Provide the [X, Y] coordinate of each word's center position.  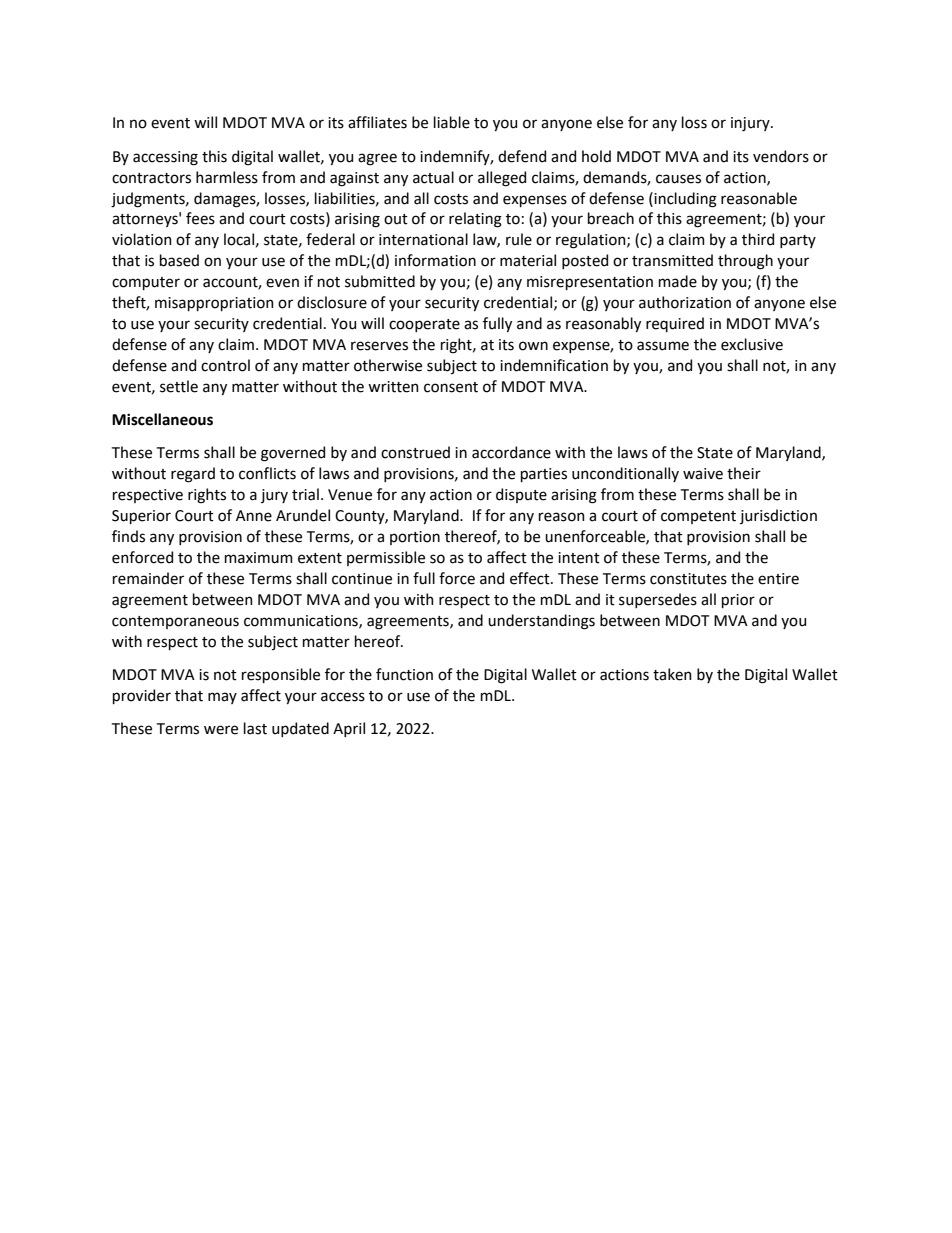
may [222, 698]
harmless [227, 177]
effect [531, 578]
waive [703, 474]
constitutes [688, 579]
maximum [259, 558]
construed [415, 452]
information [435, 260]
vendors [781, 156]
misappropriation [214, 304]
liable [452, 122]
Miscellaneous [162, 419]
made [678, 281]
